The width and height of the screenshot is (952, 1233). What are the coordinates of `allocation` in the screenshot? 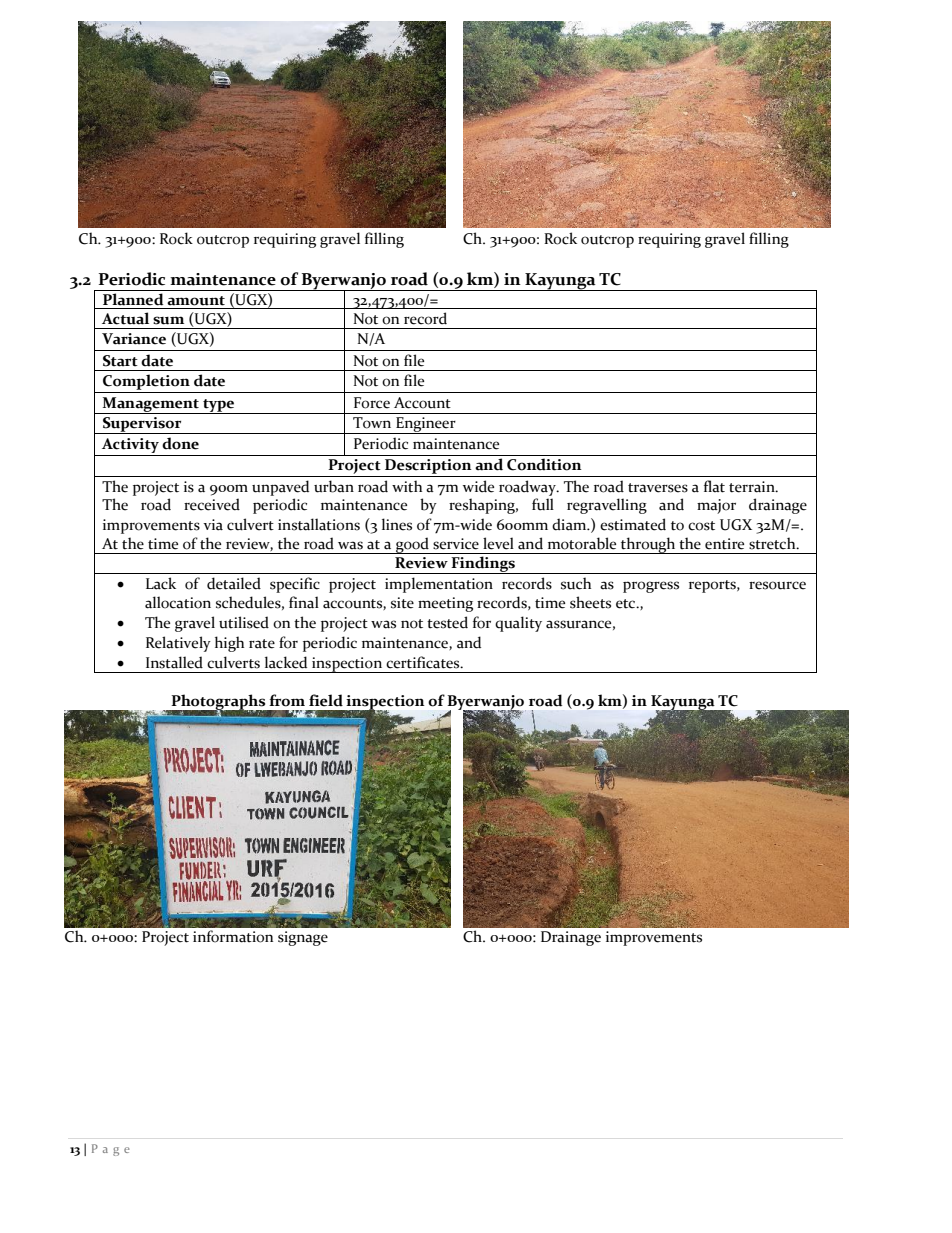 It's located at (178, 602).
